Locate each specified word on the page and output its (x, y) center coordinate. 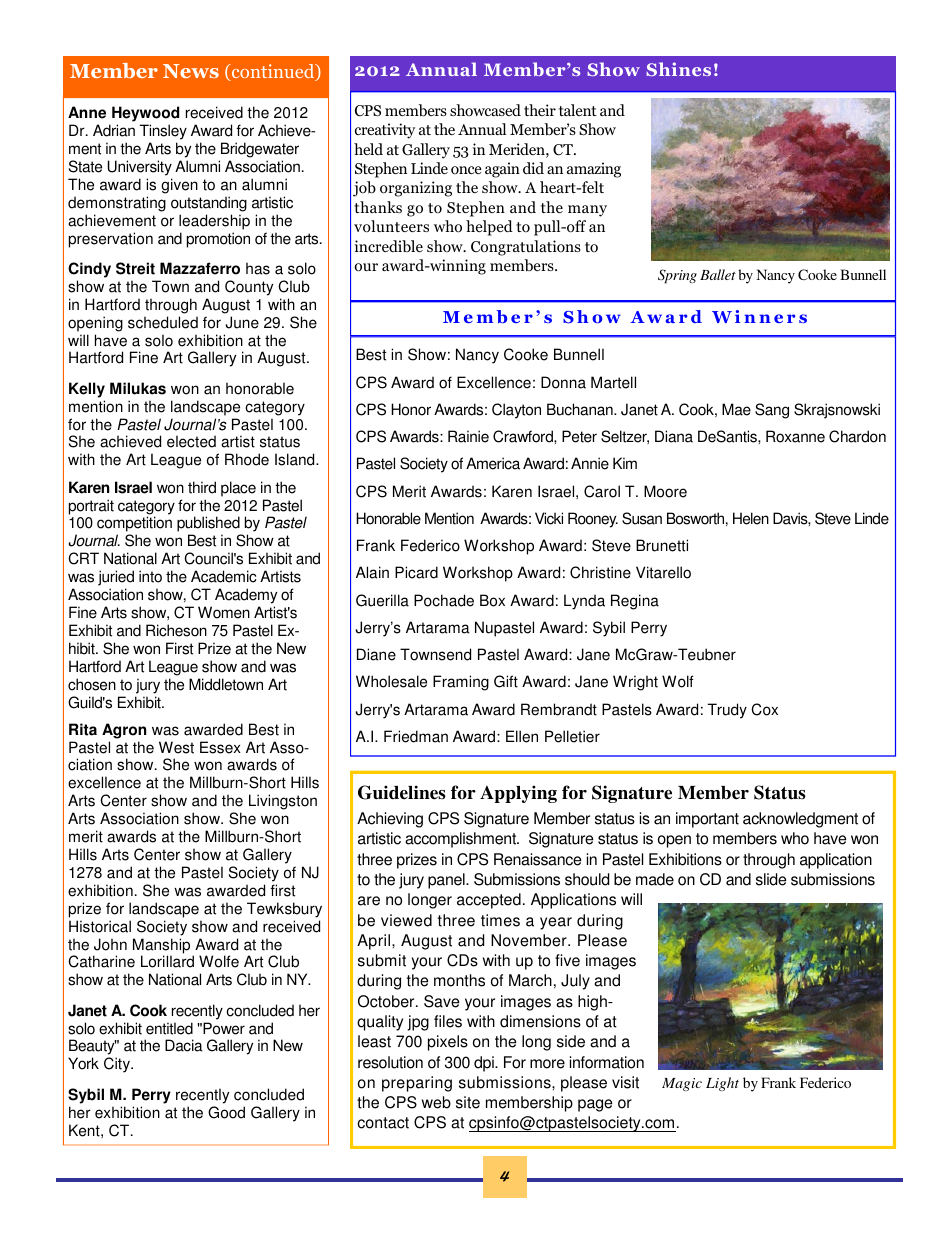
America (493, 463)
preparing (417, 1084)
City (118, 1065)
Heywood (145, 115)
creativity (385, 131)
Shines (678, 69)
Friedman (416, 736)
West (176, 747)
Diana (674, 436)
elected (191, 441)
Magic (682, 1084)
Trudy (727, 711)
